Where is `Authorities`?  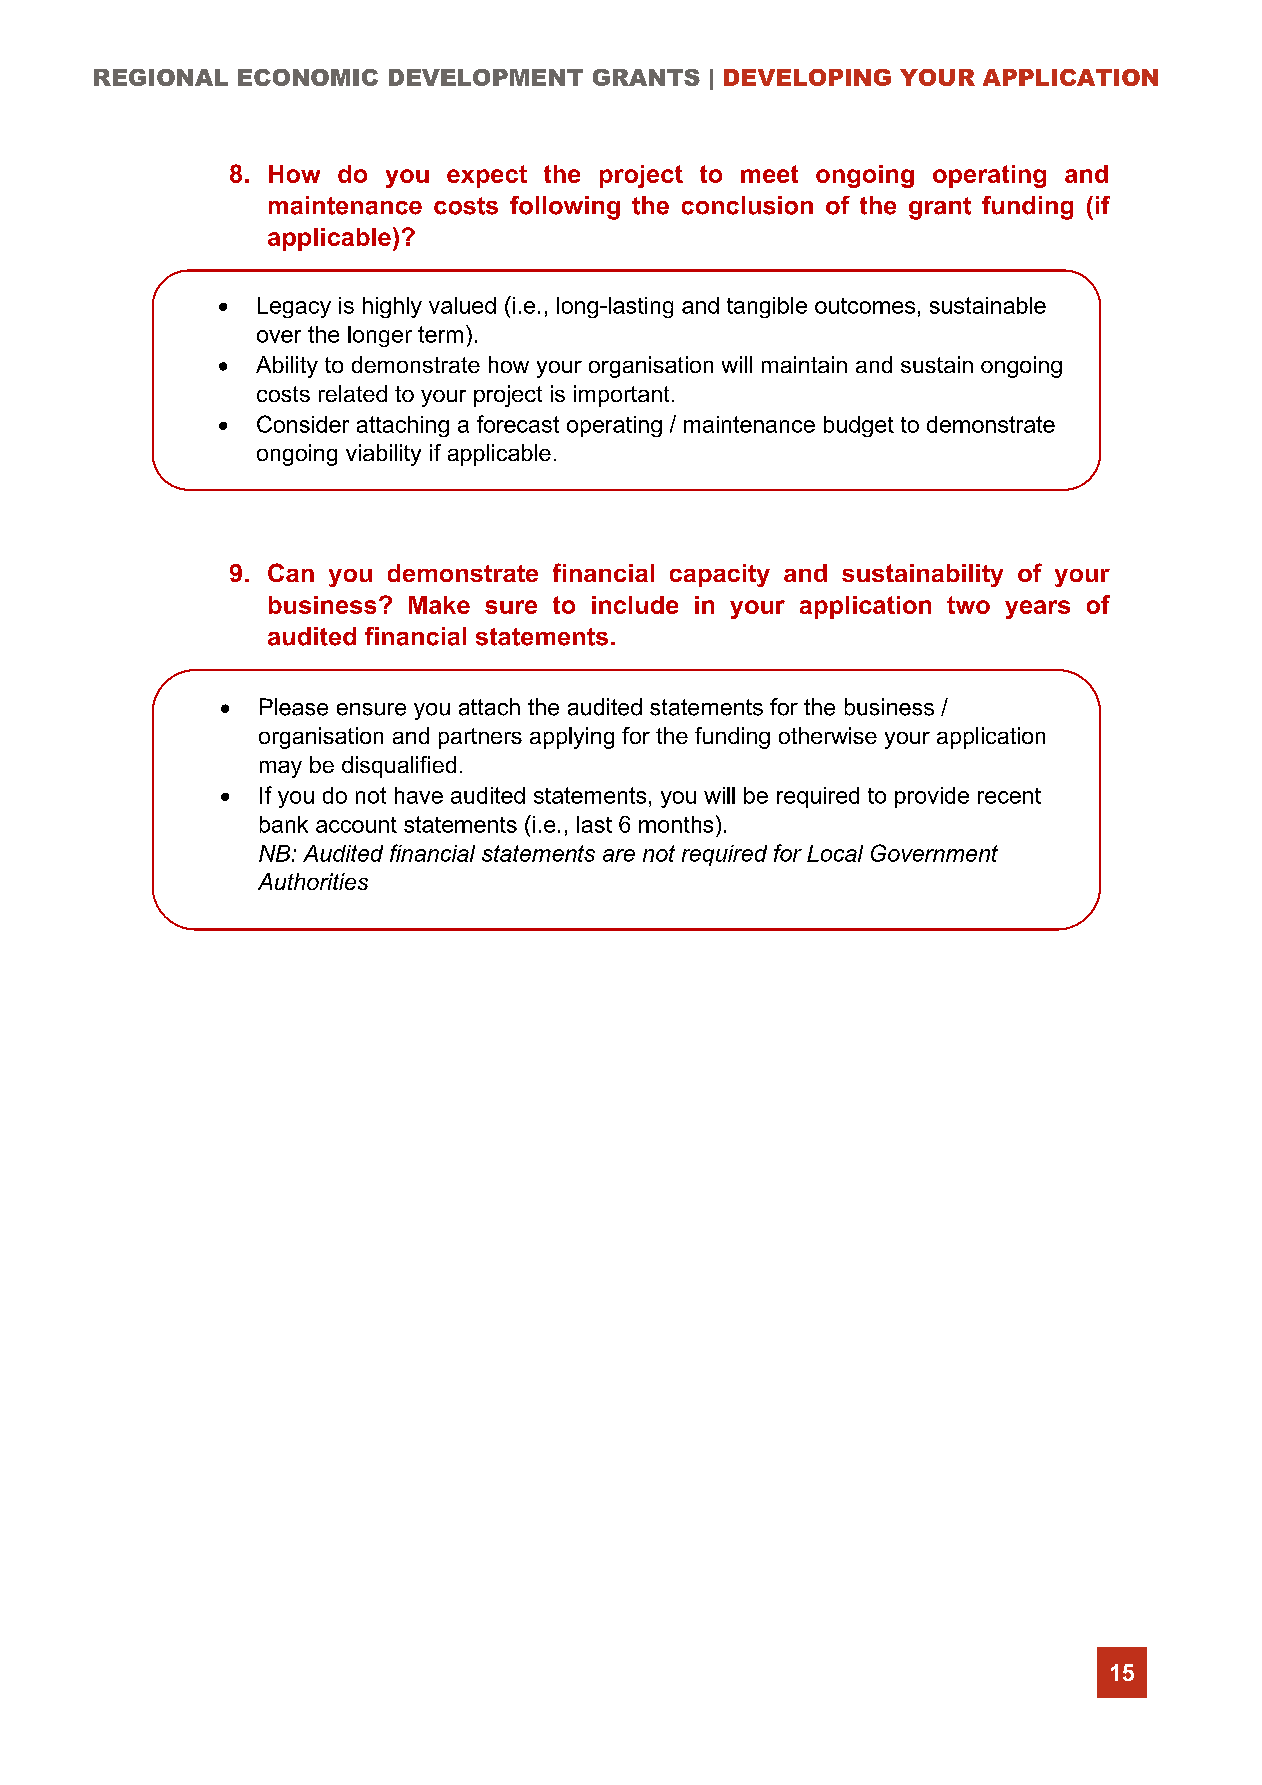 Authorities is located at coordinates (313, 881).
